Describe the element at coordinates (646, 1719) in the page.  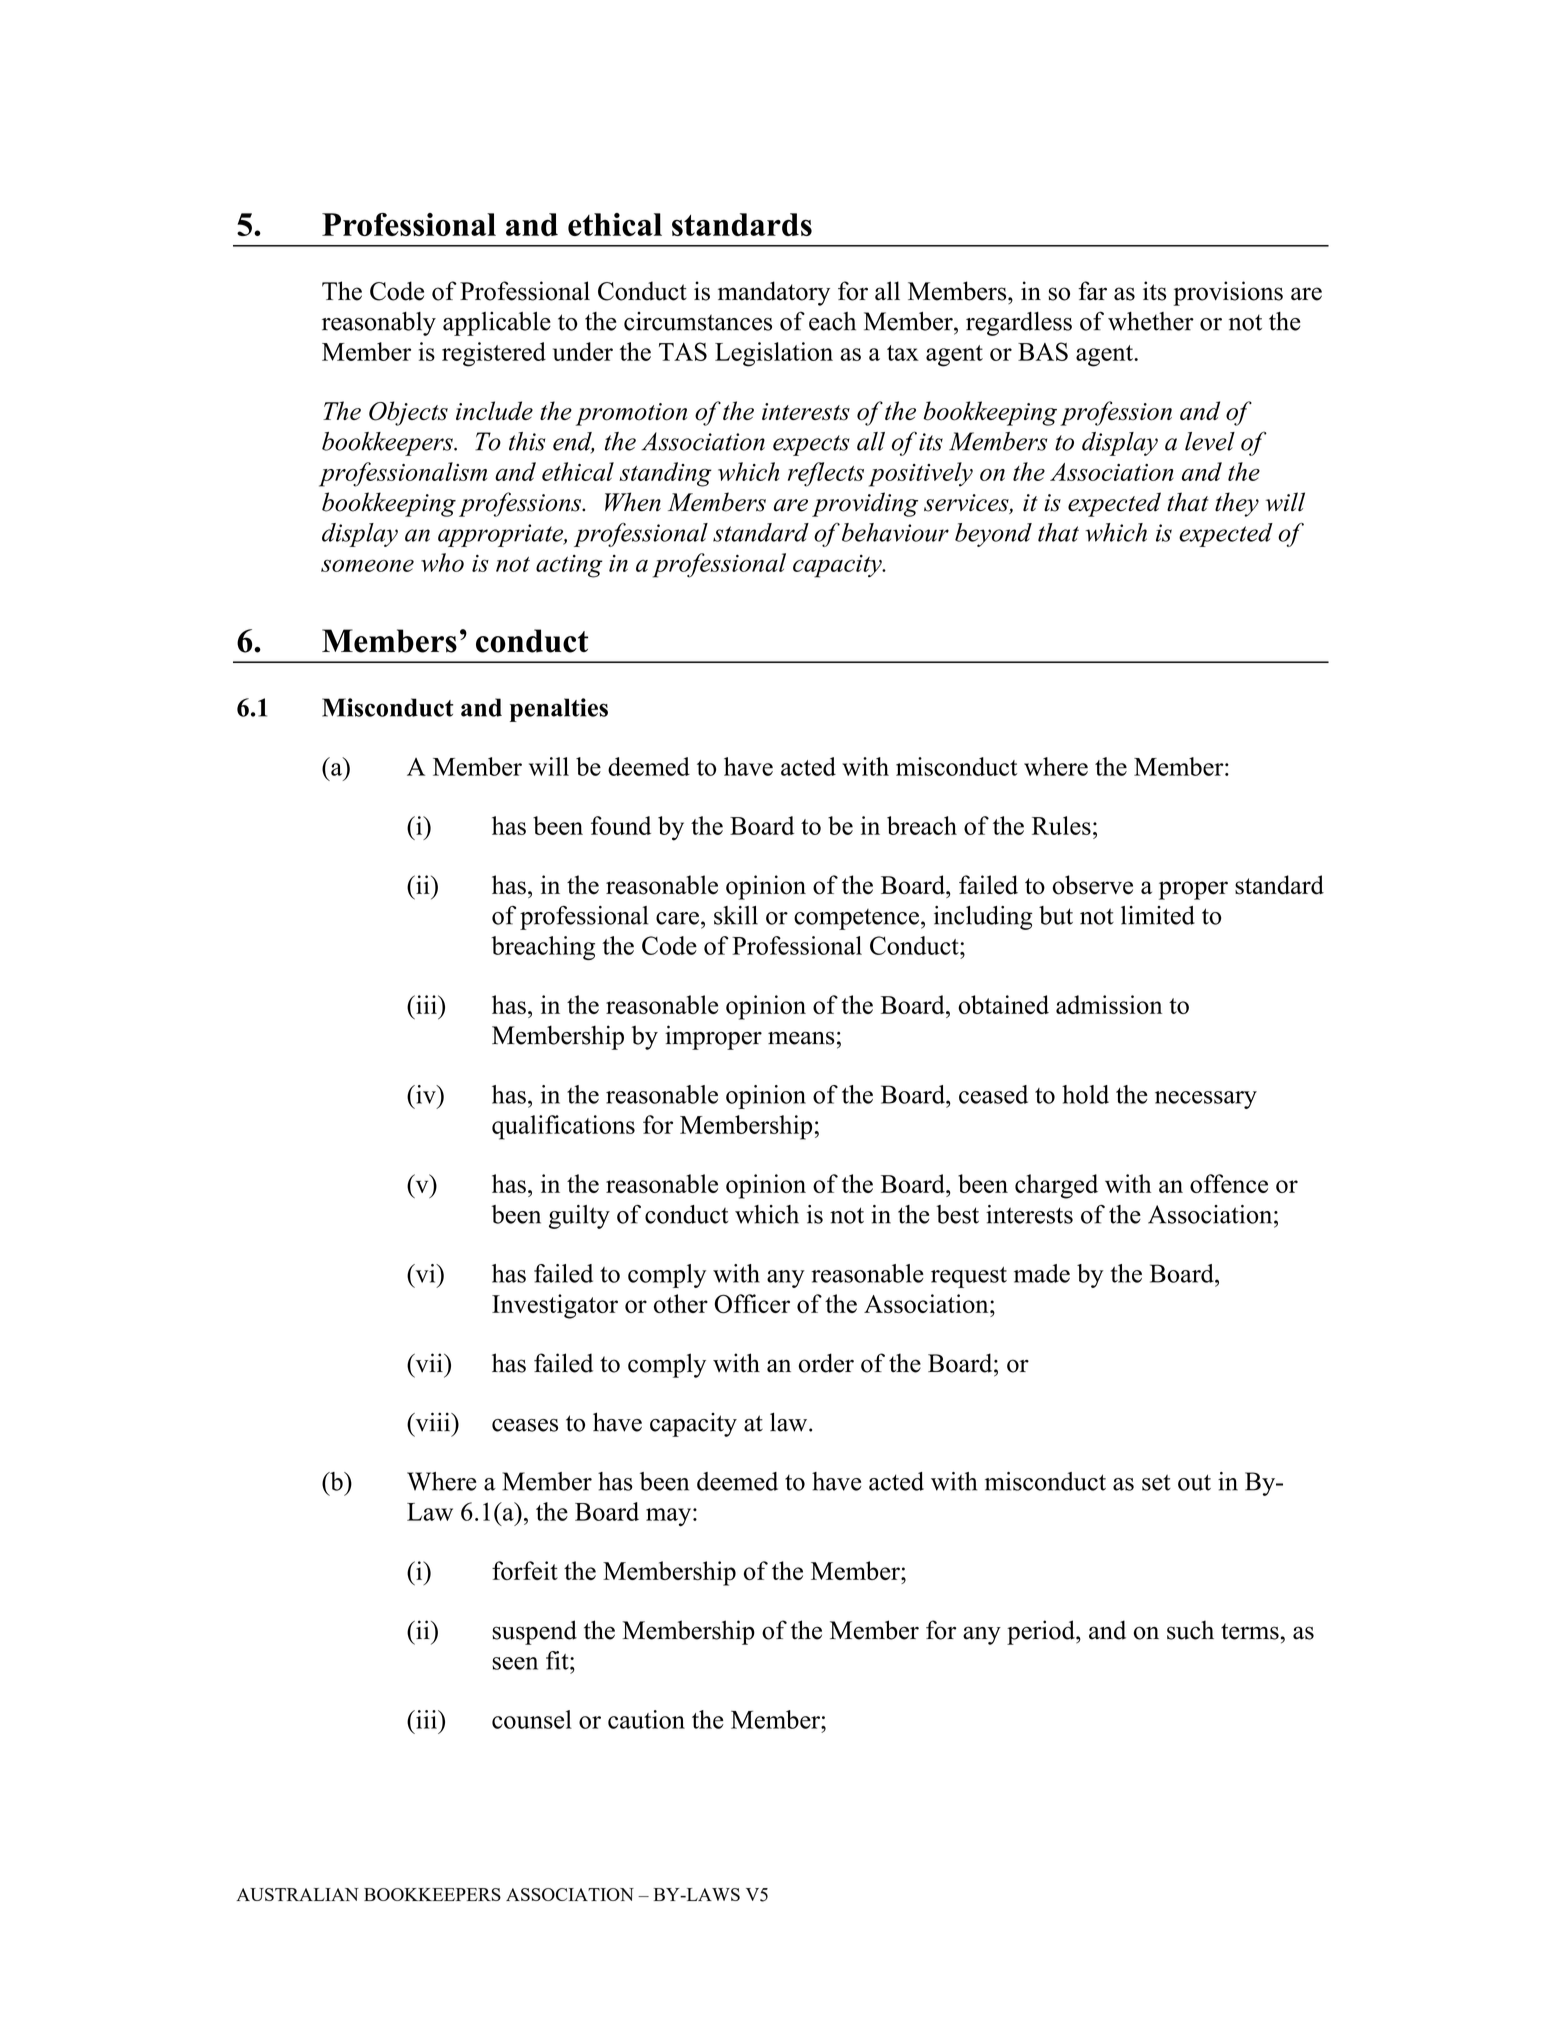
I see `caution` at that location.
